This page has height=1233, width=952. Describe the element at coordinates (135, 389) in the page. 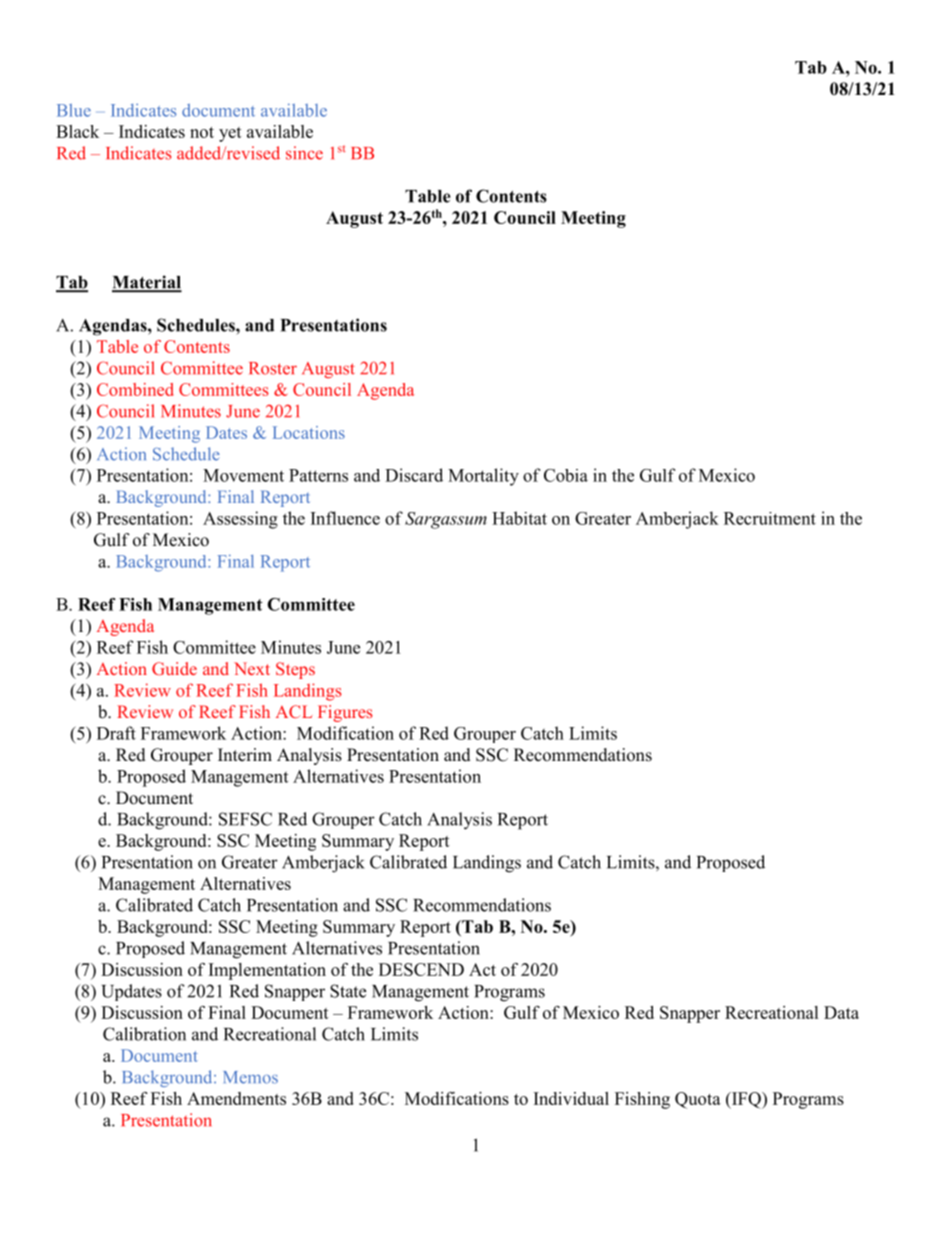

I see `Combined` at that location.
